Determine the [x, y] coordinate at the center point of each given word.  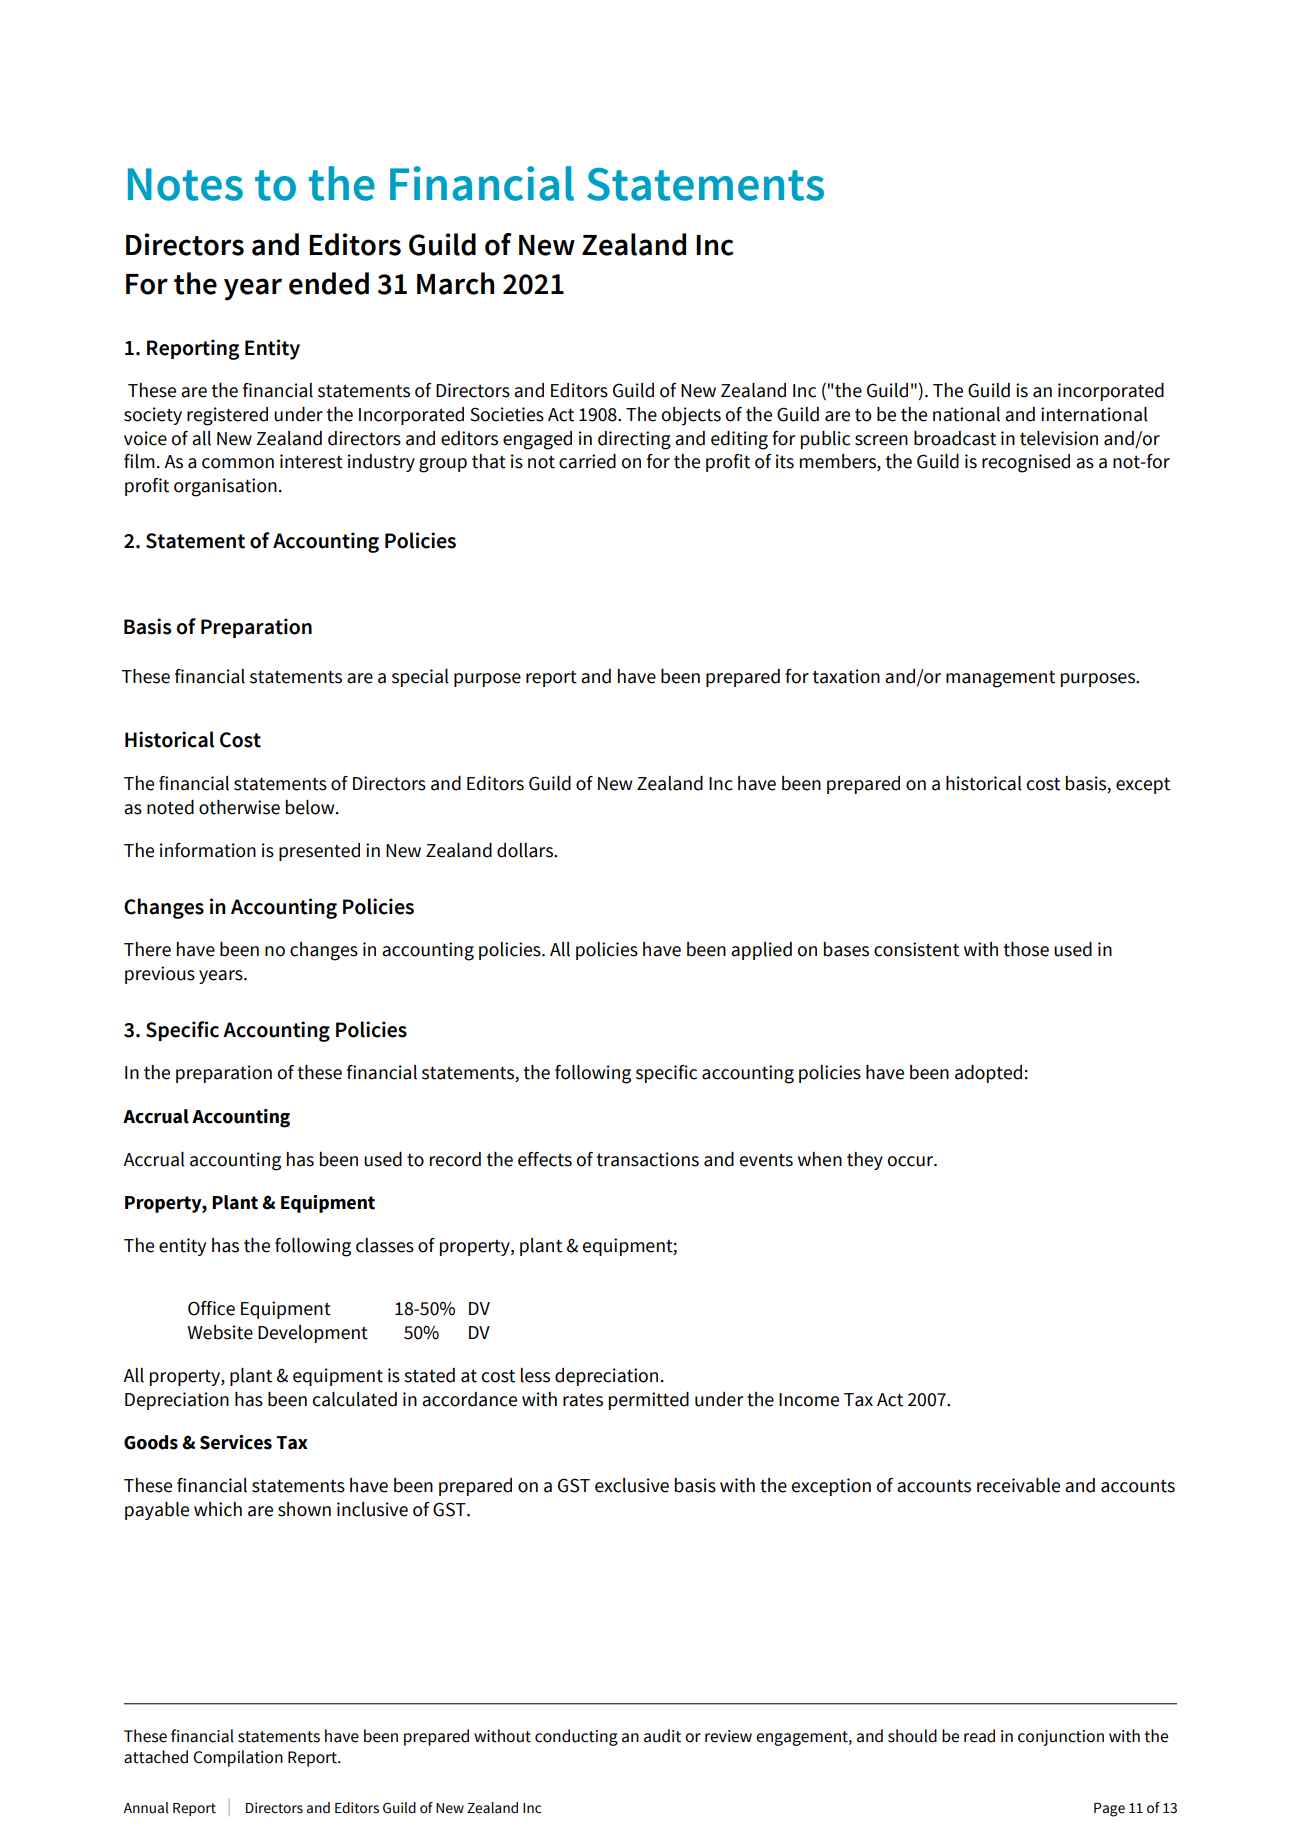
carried [587, 461]
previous [160, 975]
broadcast [955, 438]
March [455, 283]
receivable [1018, 1485]
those [1026, 949]
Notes [185, 184]
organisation [225, 487]
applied [761, 951]
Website [220, 1332]
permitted [649, 1401]
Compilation [238, 1758]
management [1000, 679]
